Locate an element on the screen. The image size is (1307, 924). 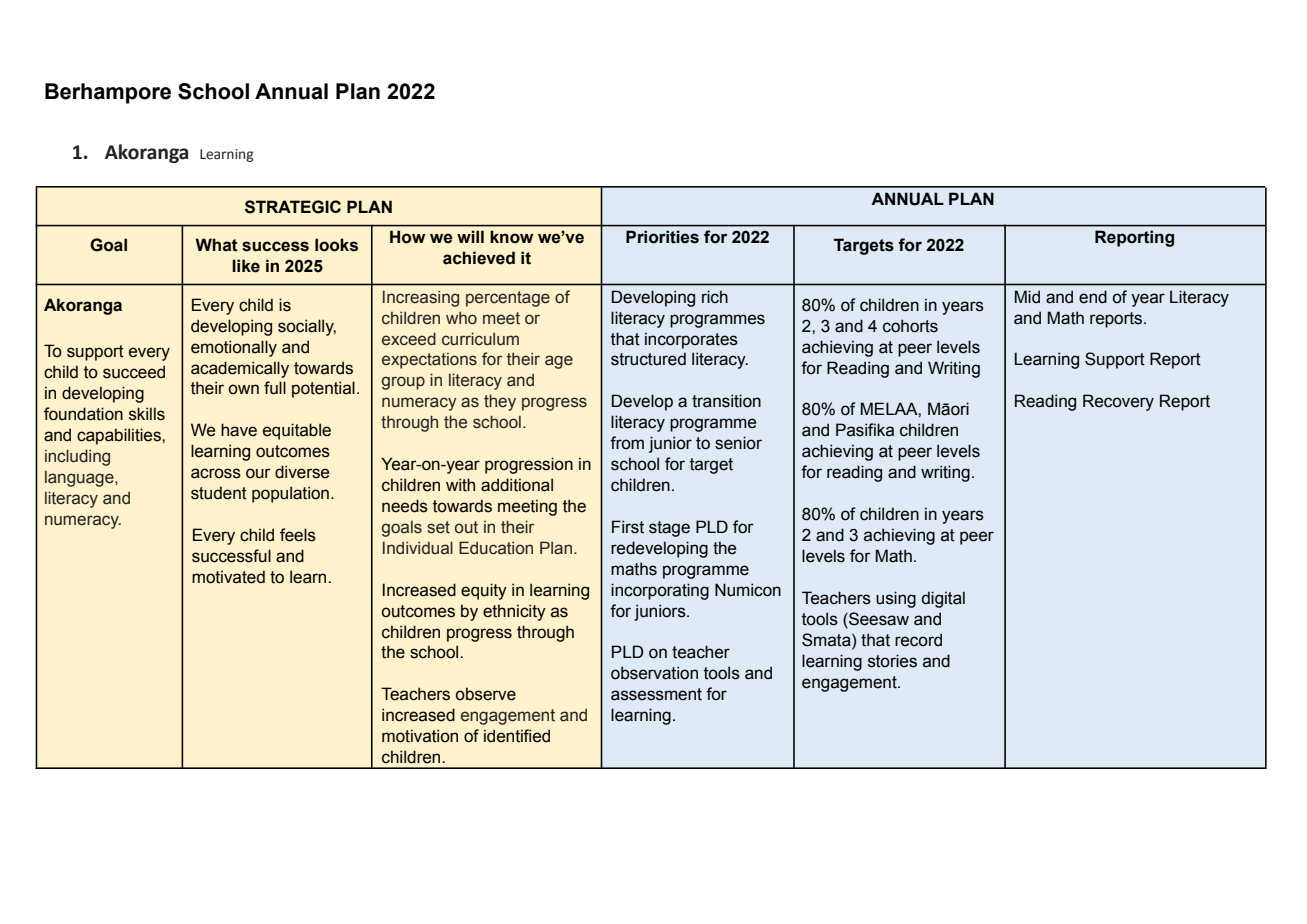
motivation is located at coordinates (420, 736).
